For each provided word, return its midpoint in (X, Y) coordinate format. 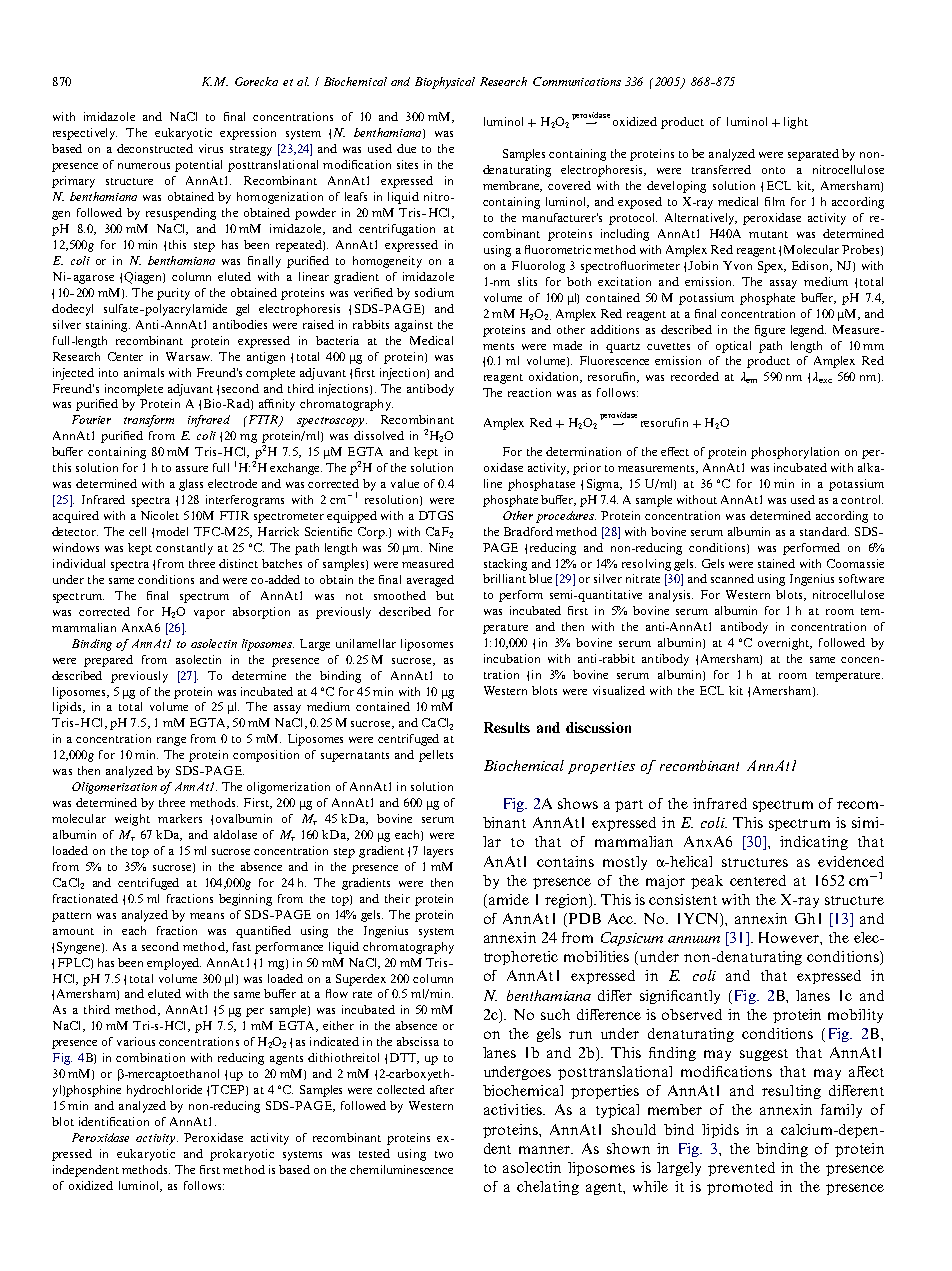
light (796, 123)
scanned (732, 578)
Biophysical (445, 83)
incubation (512, 658)
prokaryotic (242, 1155)
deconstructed (155, 148)
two (444, 1154)
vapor (209, 614)
